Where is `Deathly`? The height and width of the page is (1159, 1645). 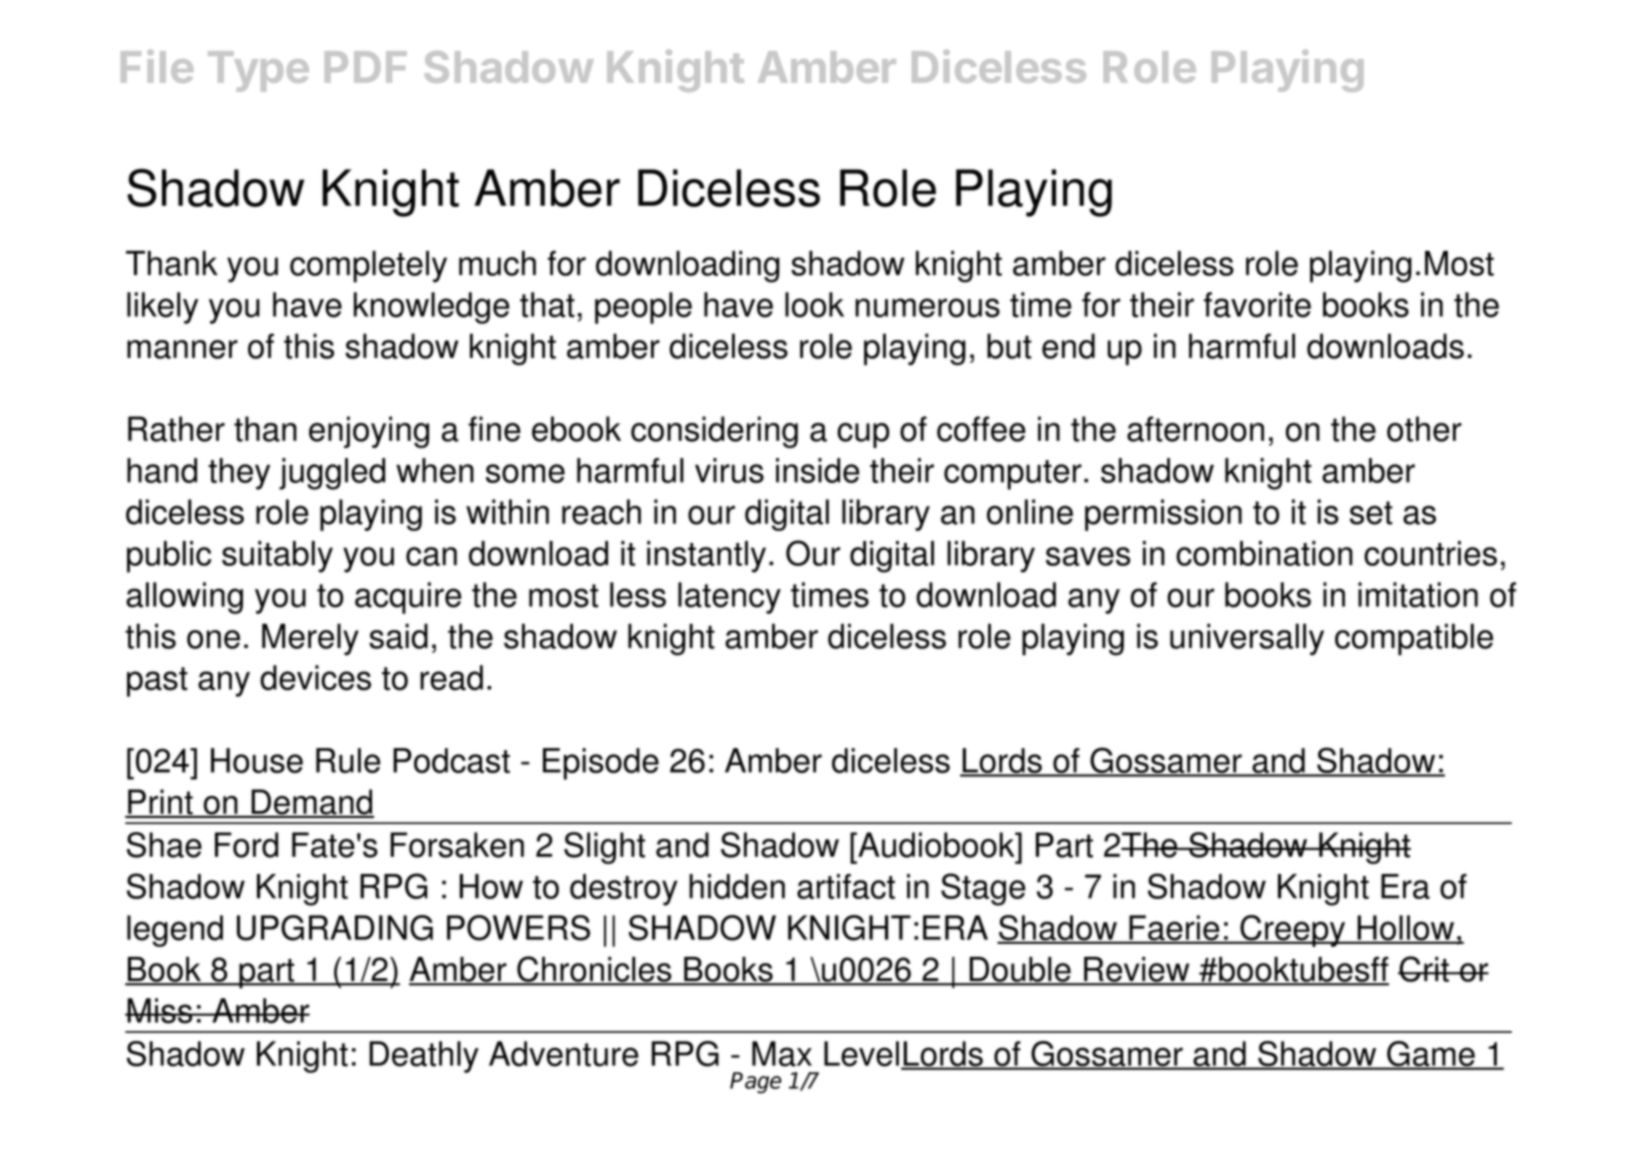 Deathly is located at coordinates (424, 1057).
